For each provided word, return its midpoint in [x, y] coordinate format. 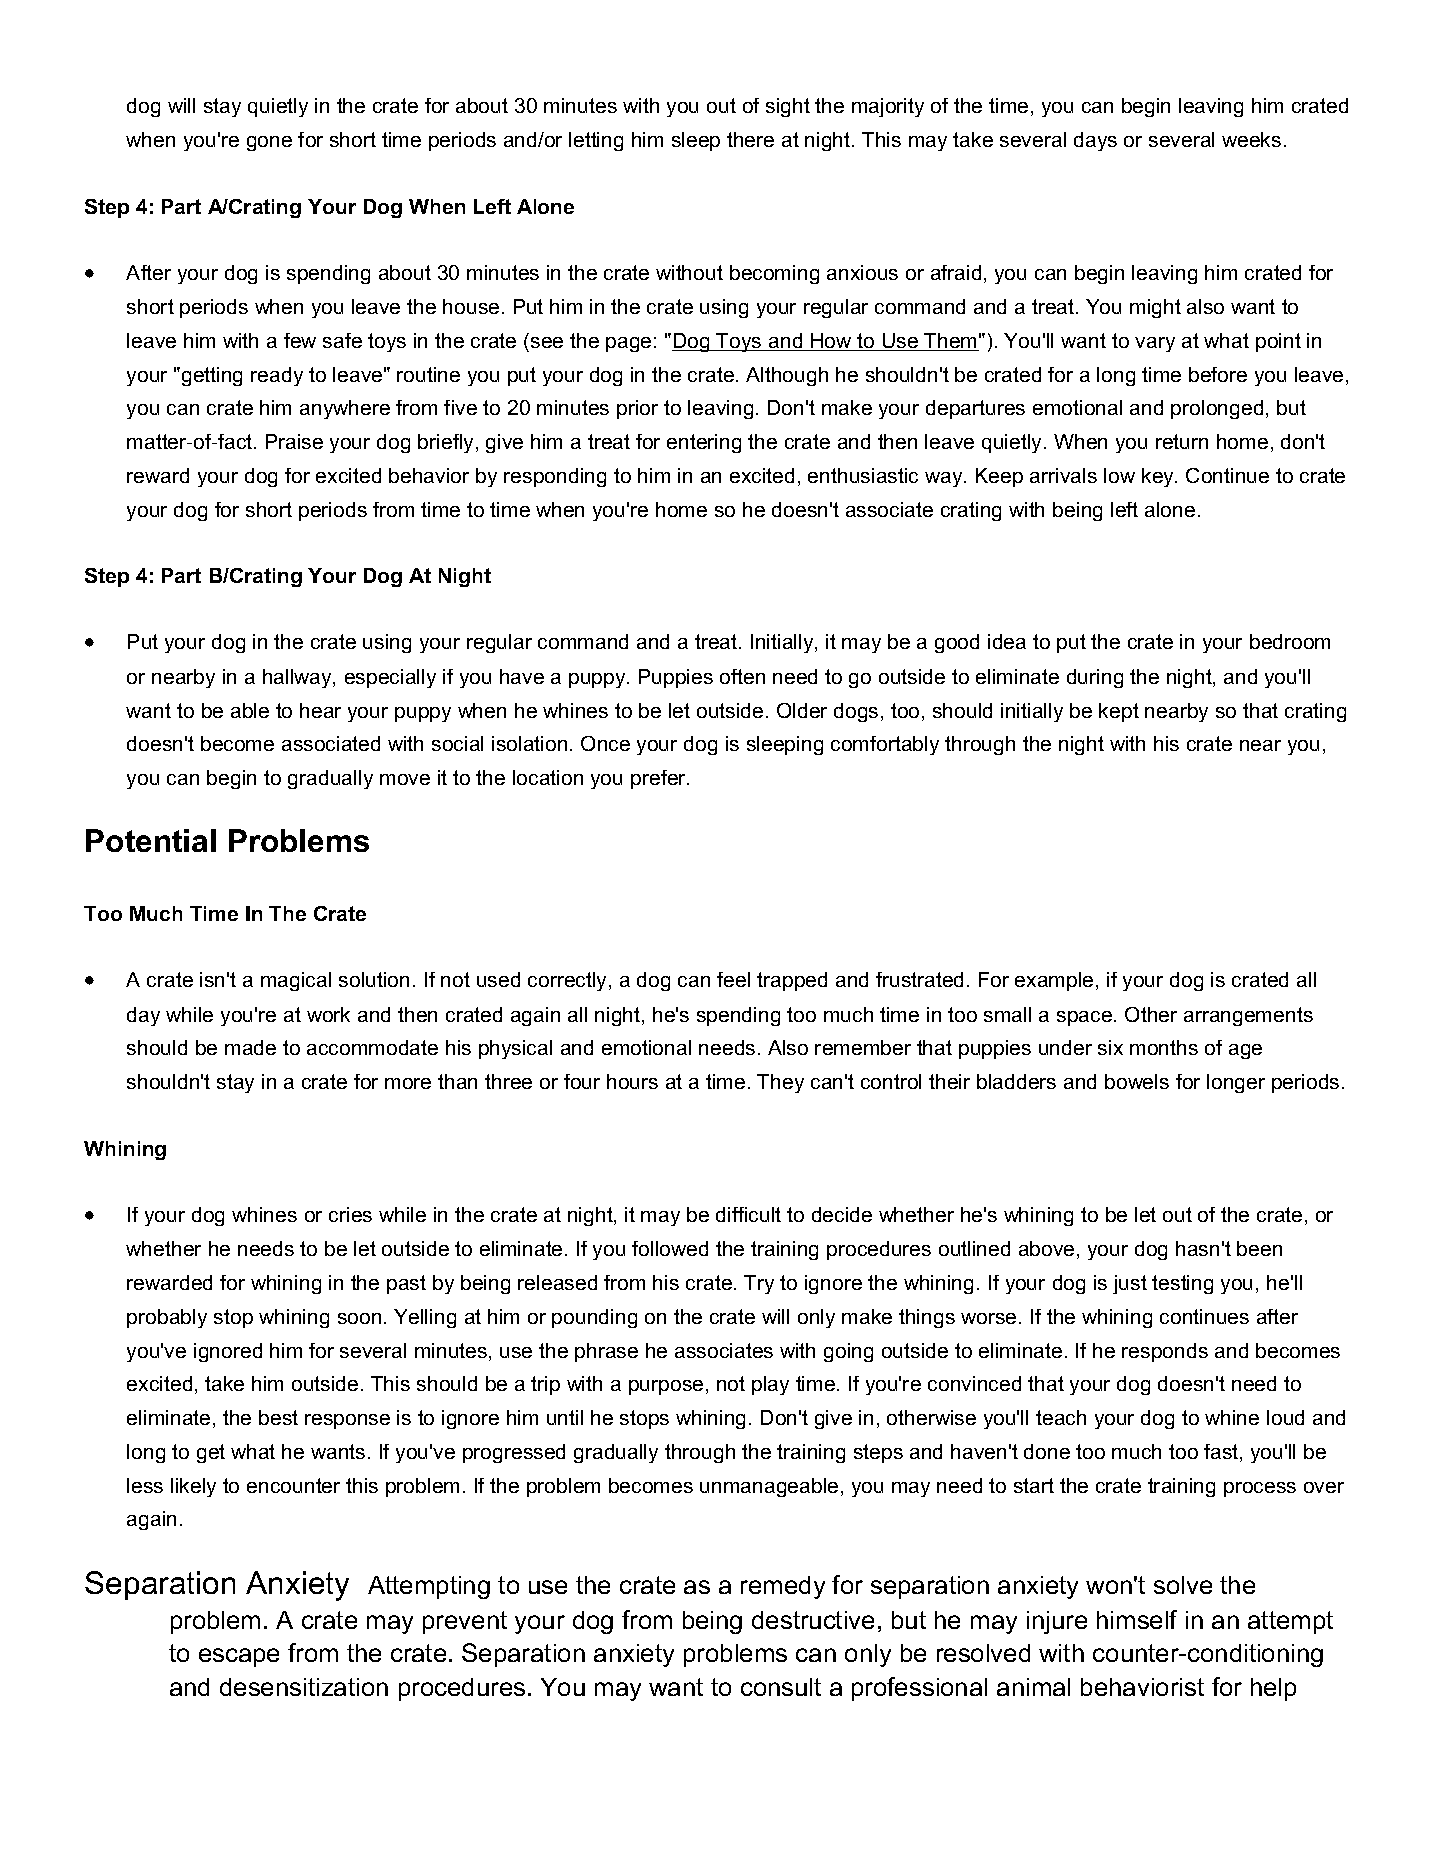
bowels [1137, 1081]
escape [239, 1657]
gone [269, 143]
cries [350, 1214]
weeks [1251, 139]
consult [781, 1687]
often [742, 676]
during [1095, 678]
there [750, 139]
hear [320, 710]
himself [1137, 1619]
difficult [748, 1214]
